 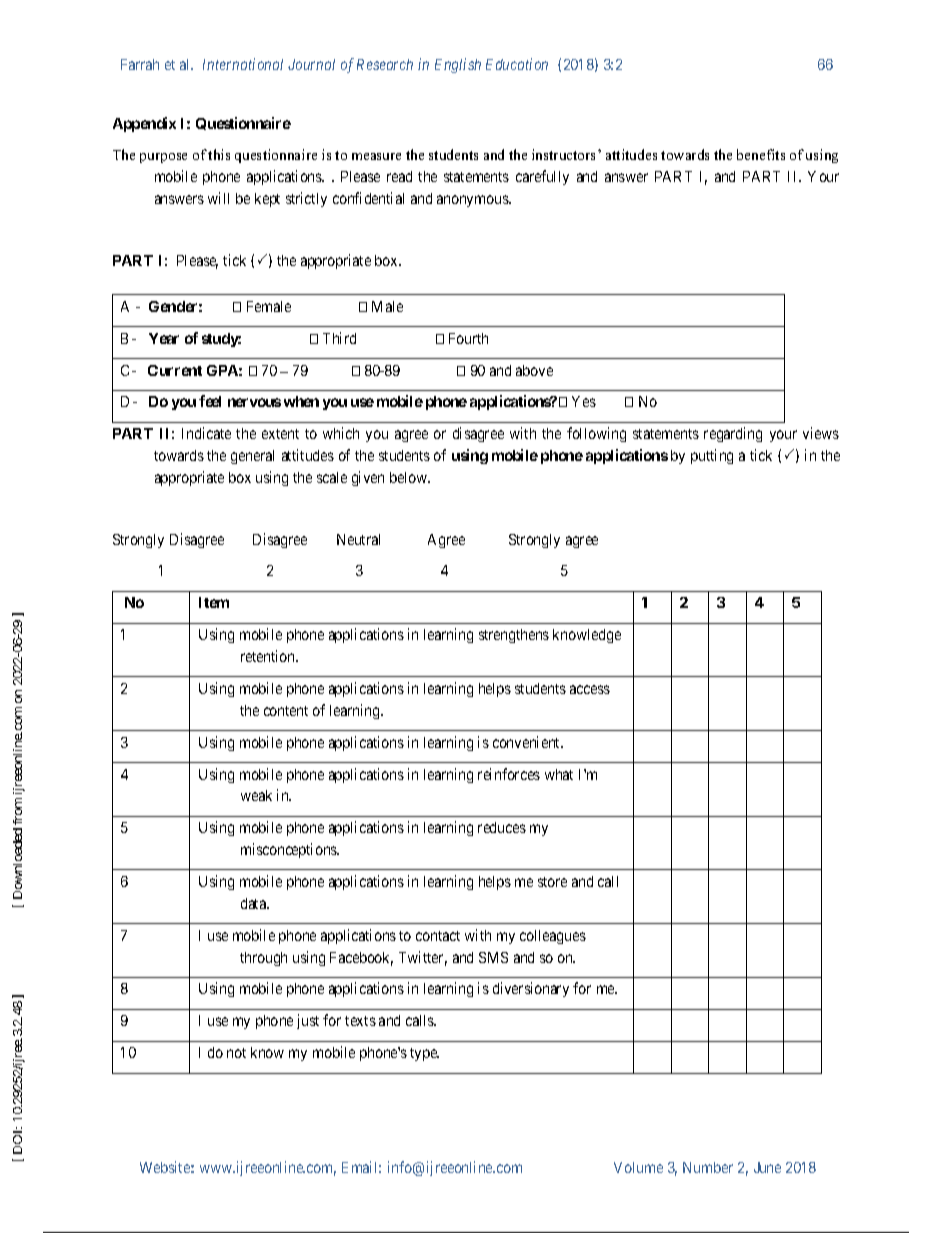 I want to click on Fourth, so click(x=468, y=338).
